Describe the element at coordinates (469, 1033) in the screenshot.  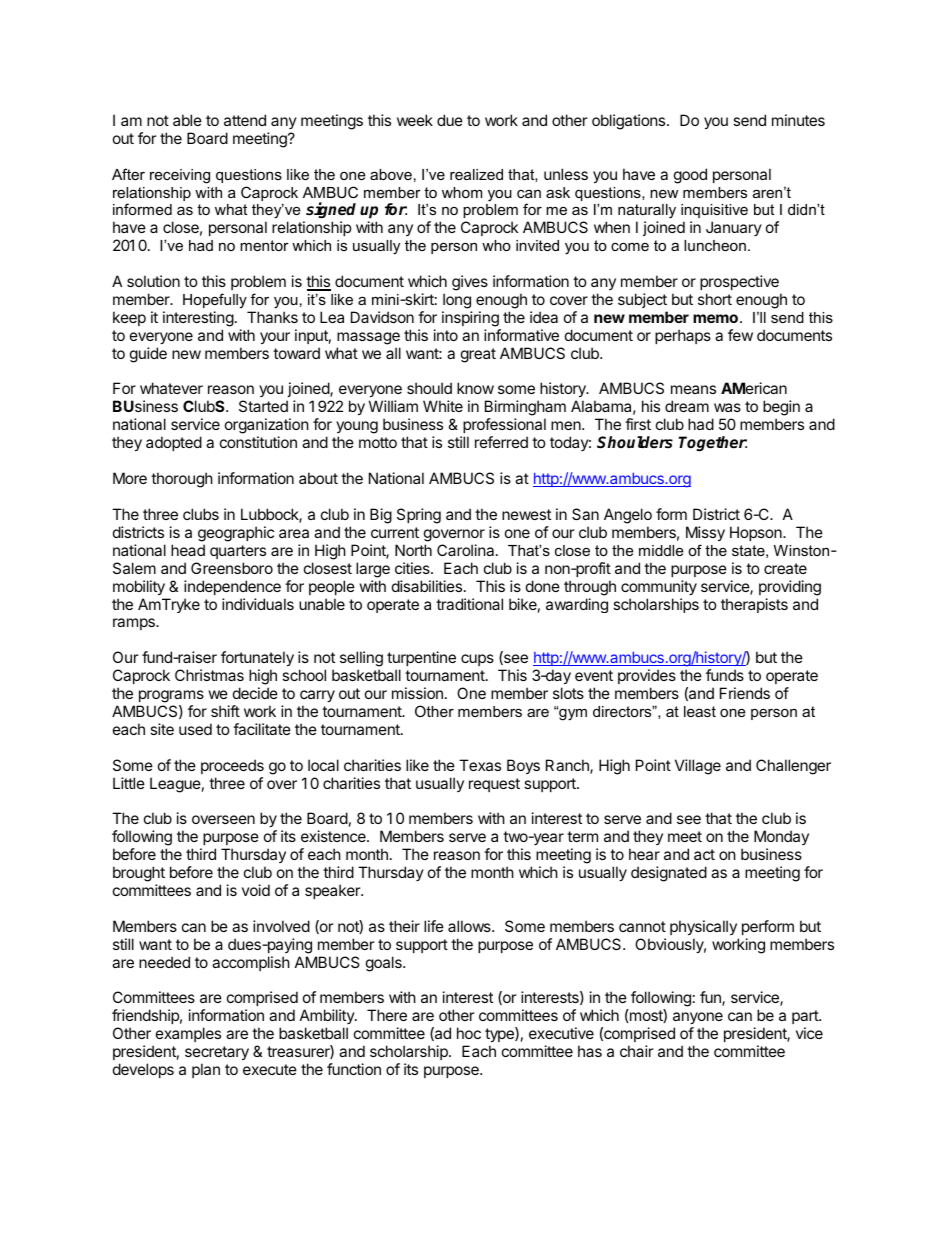
I see `hoc` at that location.
